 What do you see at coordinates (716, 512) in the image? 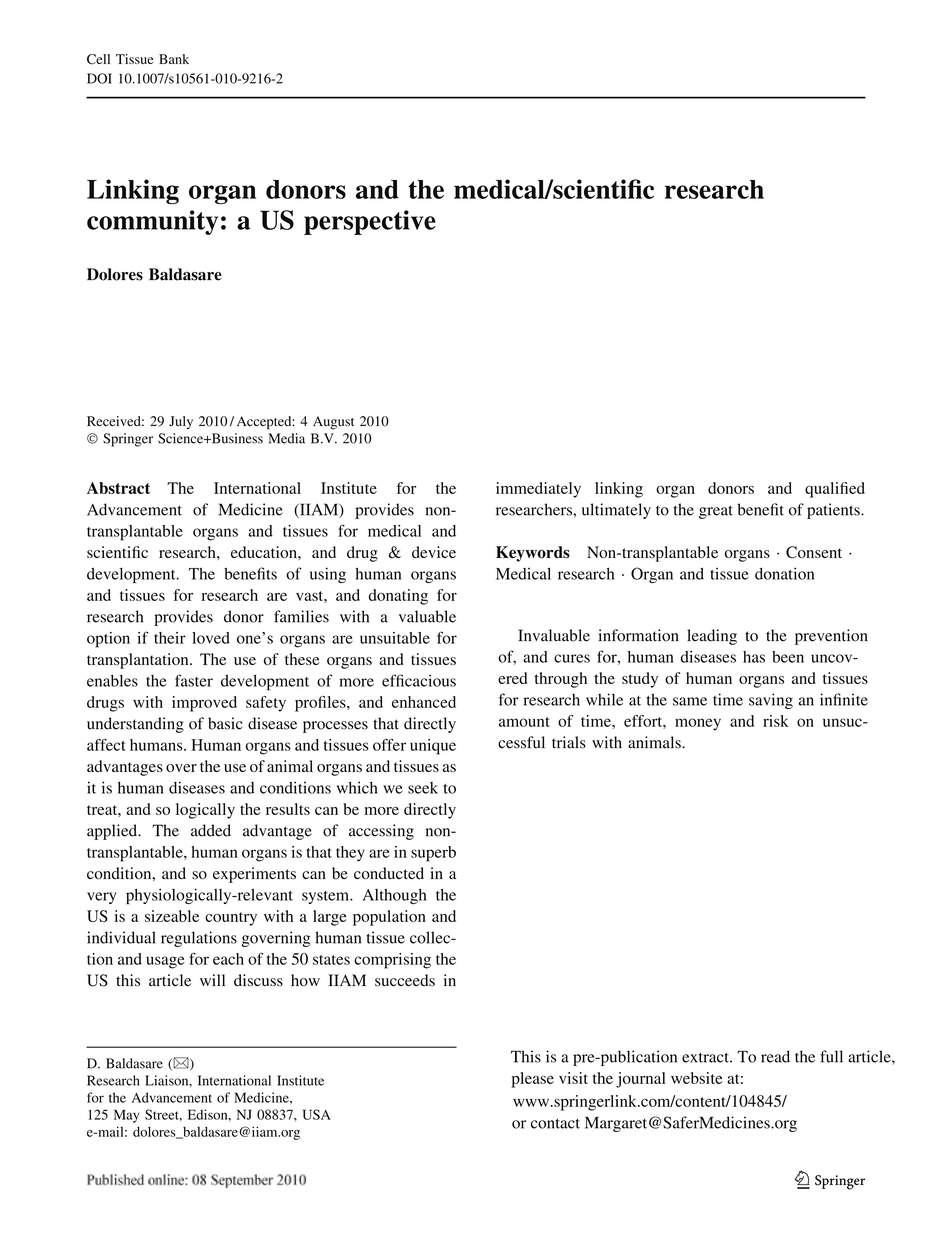
I see `great` at bounding box center [716, 512].
